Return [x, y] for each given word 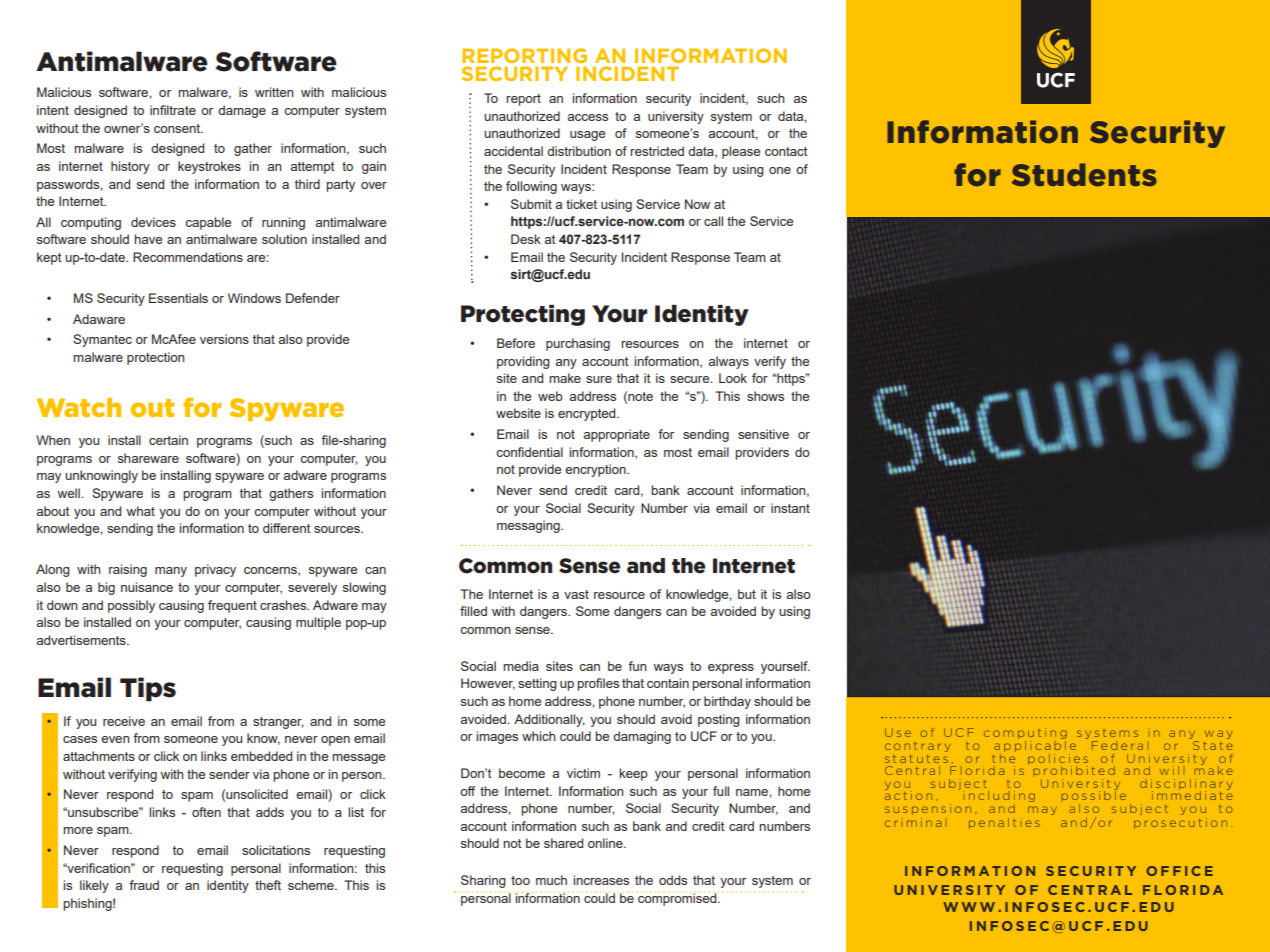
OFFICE [1180, 871]
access [587, 117]
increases [601, 880]
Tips [148, 689]
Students [1084, 175]
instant [790, 508]
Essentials [178, 298]
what [140, 511]
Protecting [523, 315]
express [731, 669]
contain [668, 683]
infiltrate [173, 110]
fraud [144, 885]
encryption [596, 470]
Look [733, 378]
